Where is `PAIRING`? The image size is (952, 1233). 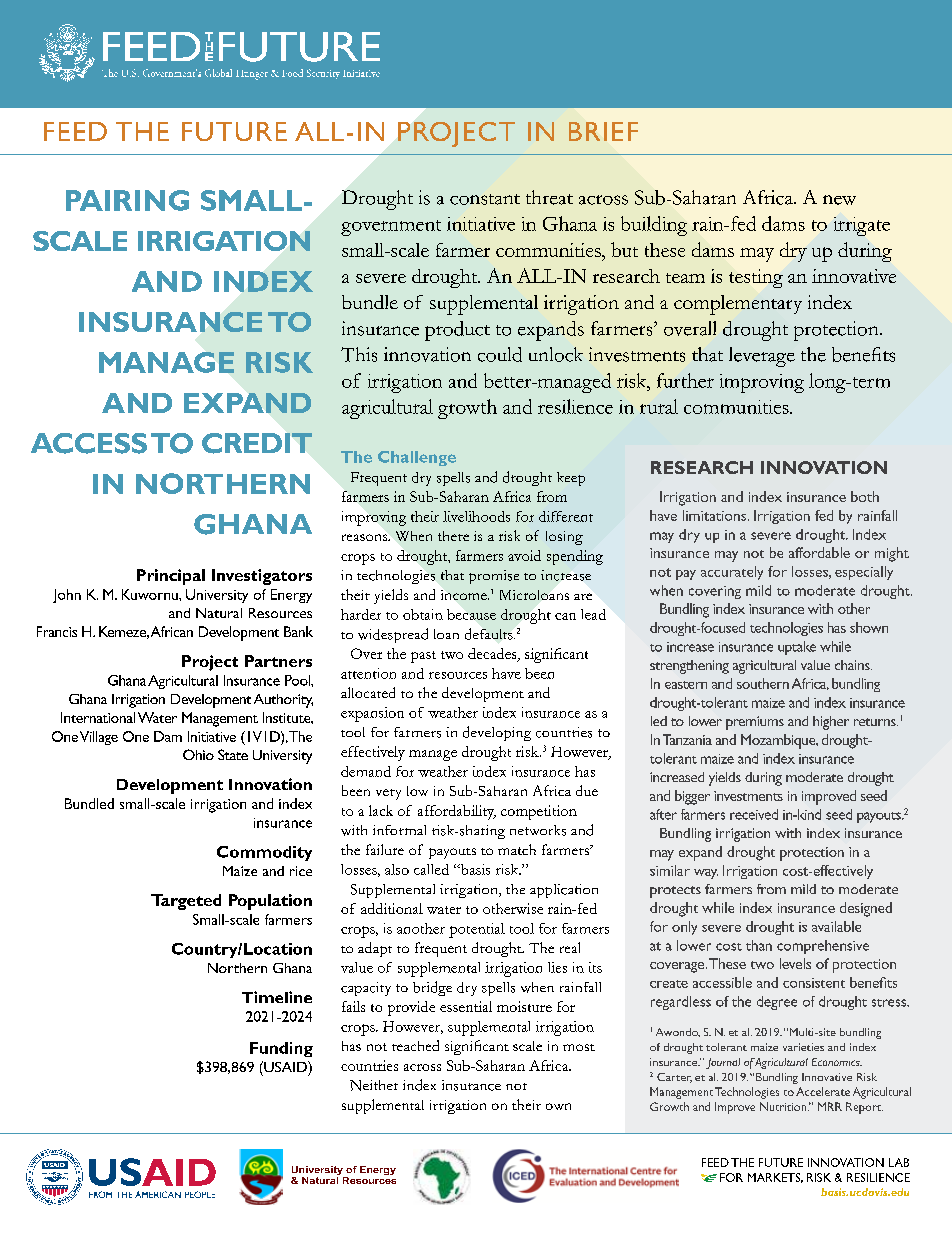
PAIRING is located at coordinates (127, 200).
